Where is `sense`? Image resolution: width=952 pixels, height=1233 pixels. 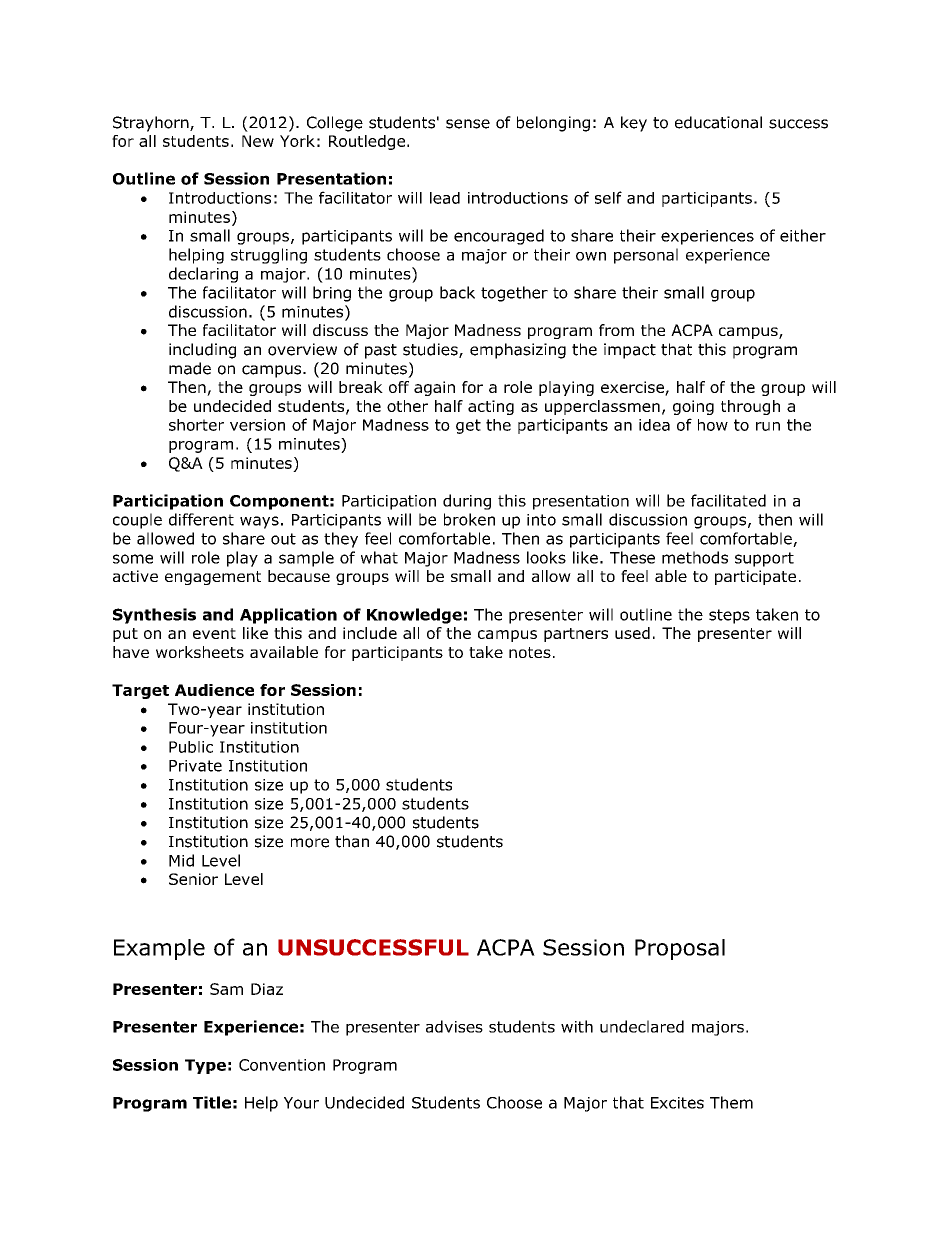 sense is located at coordinates (468, 124).
